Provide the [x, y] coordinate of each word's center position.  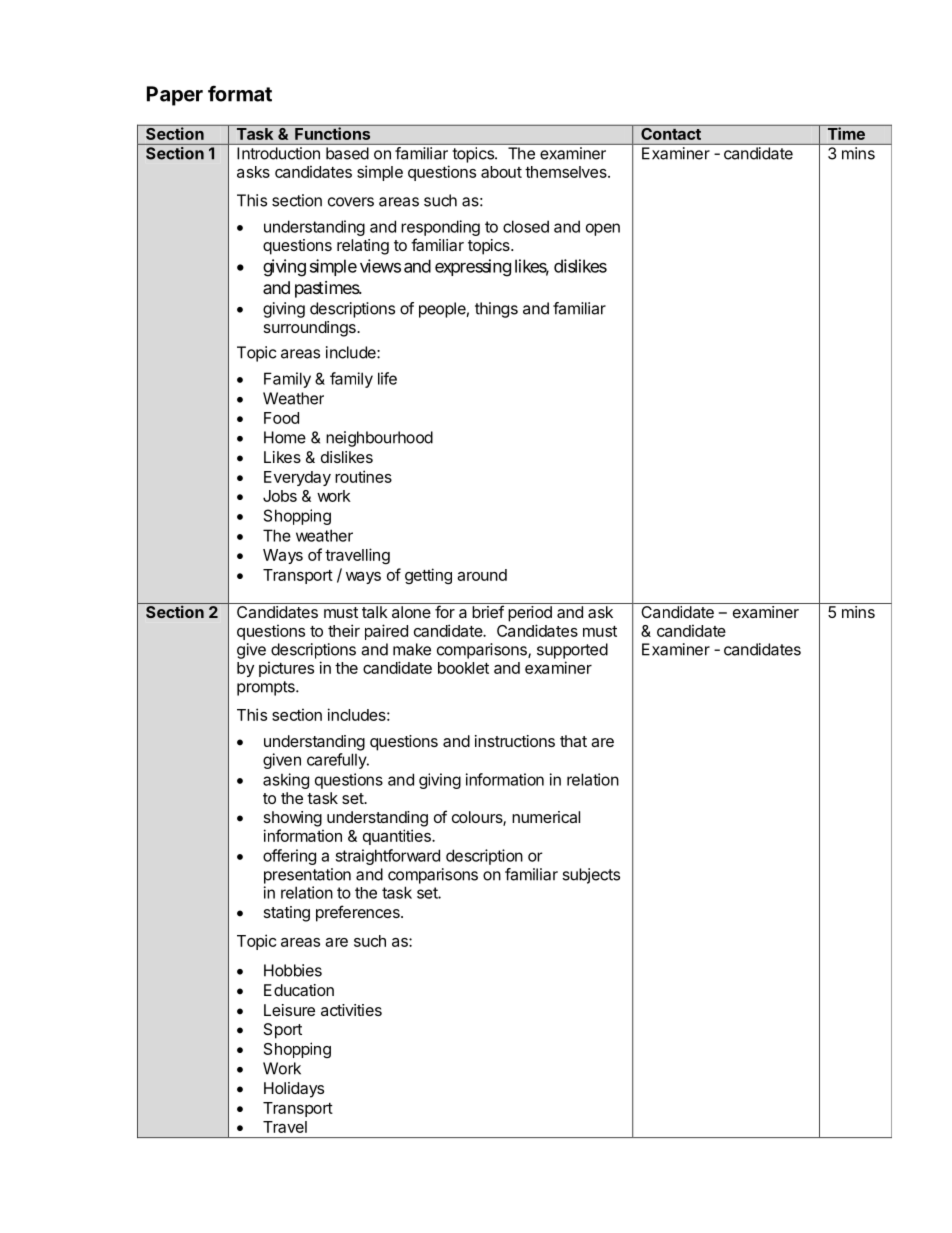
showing [293, 819]
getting [428, 576]
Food [281, 418]
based [347, 153]
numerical [546, 817]
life [387, 378]
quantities [398, 837]
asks [253, 172]
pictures [286, 669]
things [496, 310]
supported [572, 651]
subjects [591, 876]
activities [351, 1010]
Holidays [294, 1090]
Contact [671, 132]
